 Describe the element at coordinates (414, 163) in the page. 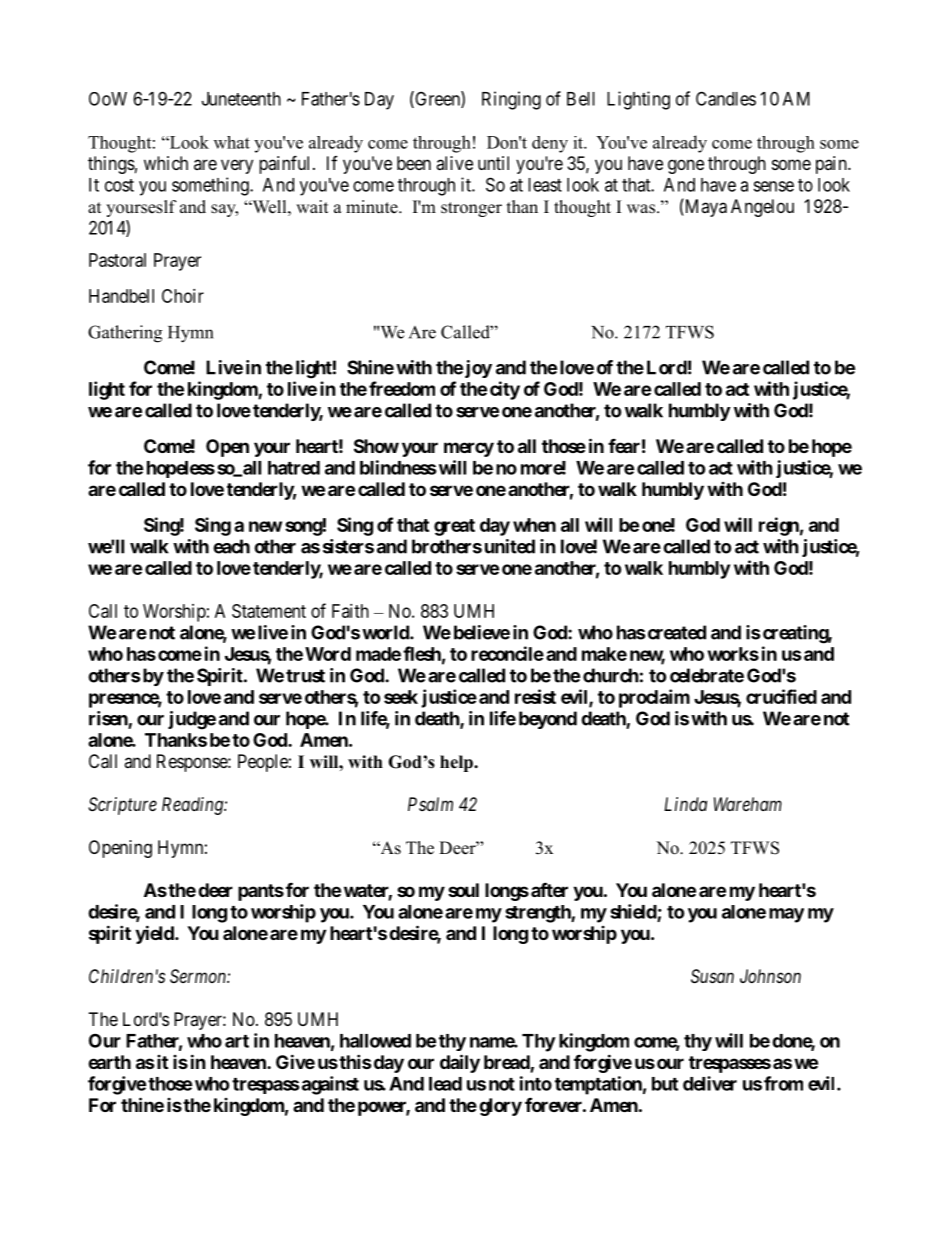

I see `been` at that location.
